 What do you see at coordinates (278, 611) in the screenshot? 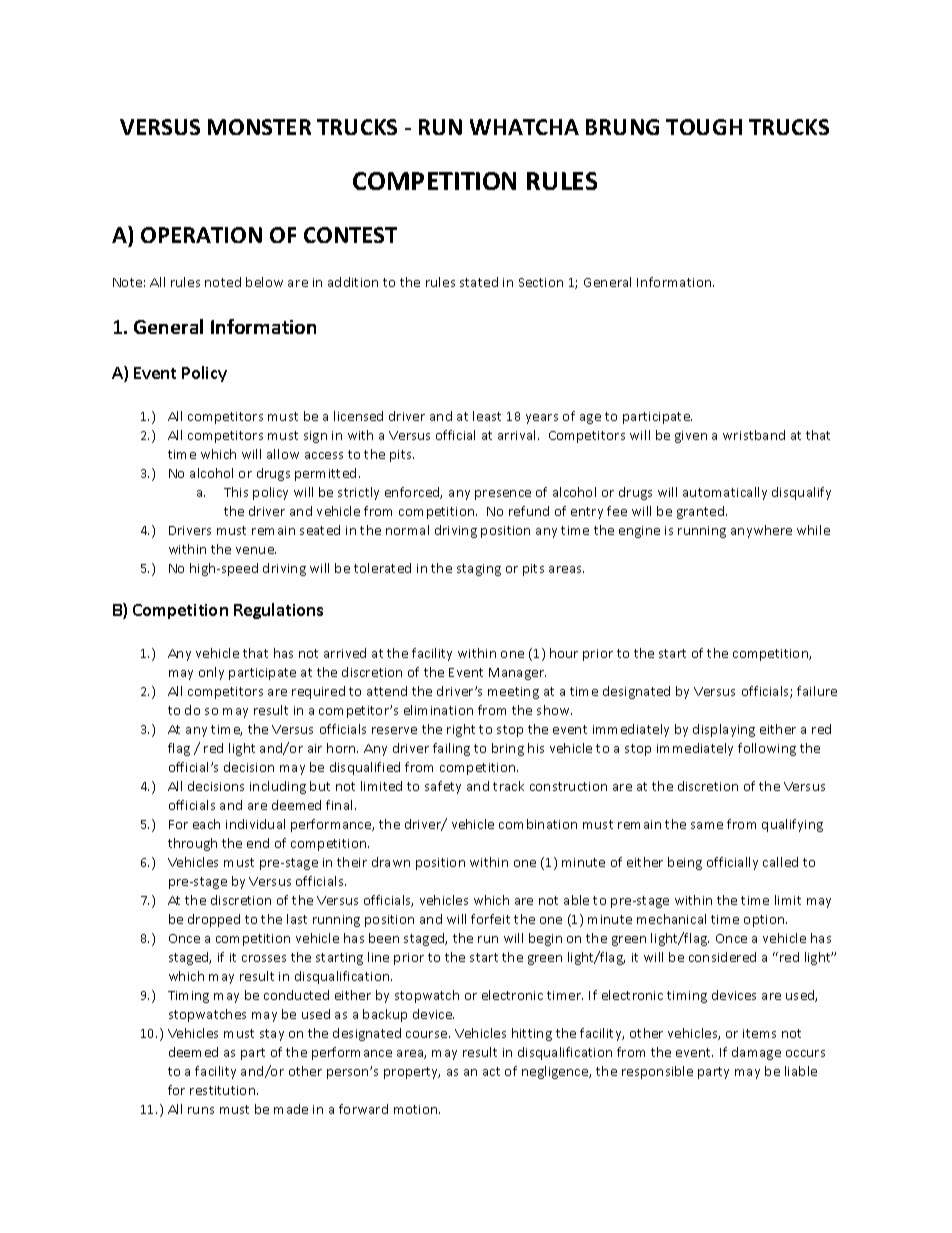
I see `Regulations` at bounding box center [278, 611].
